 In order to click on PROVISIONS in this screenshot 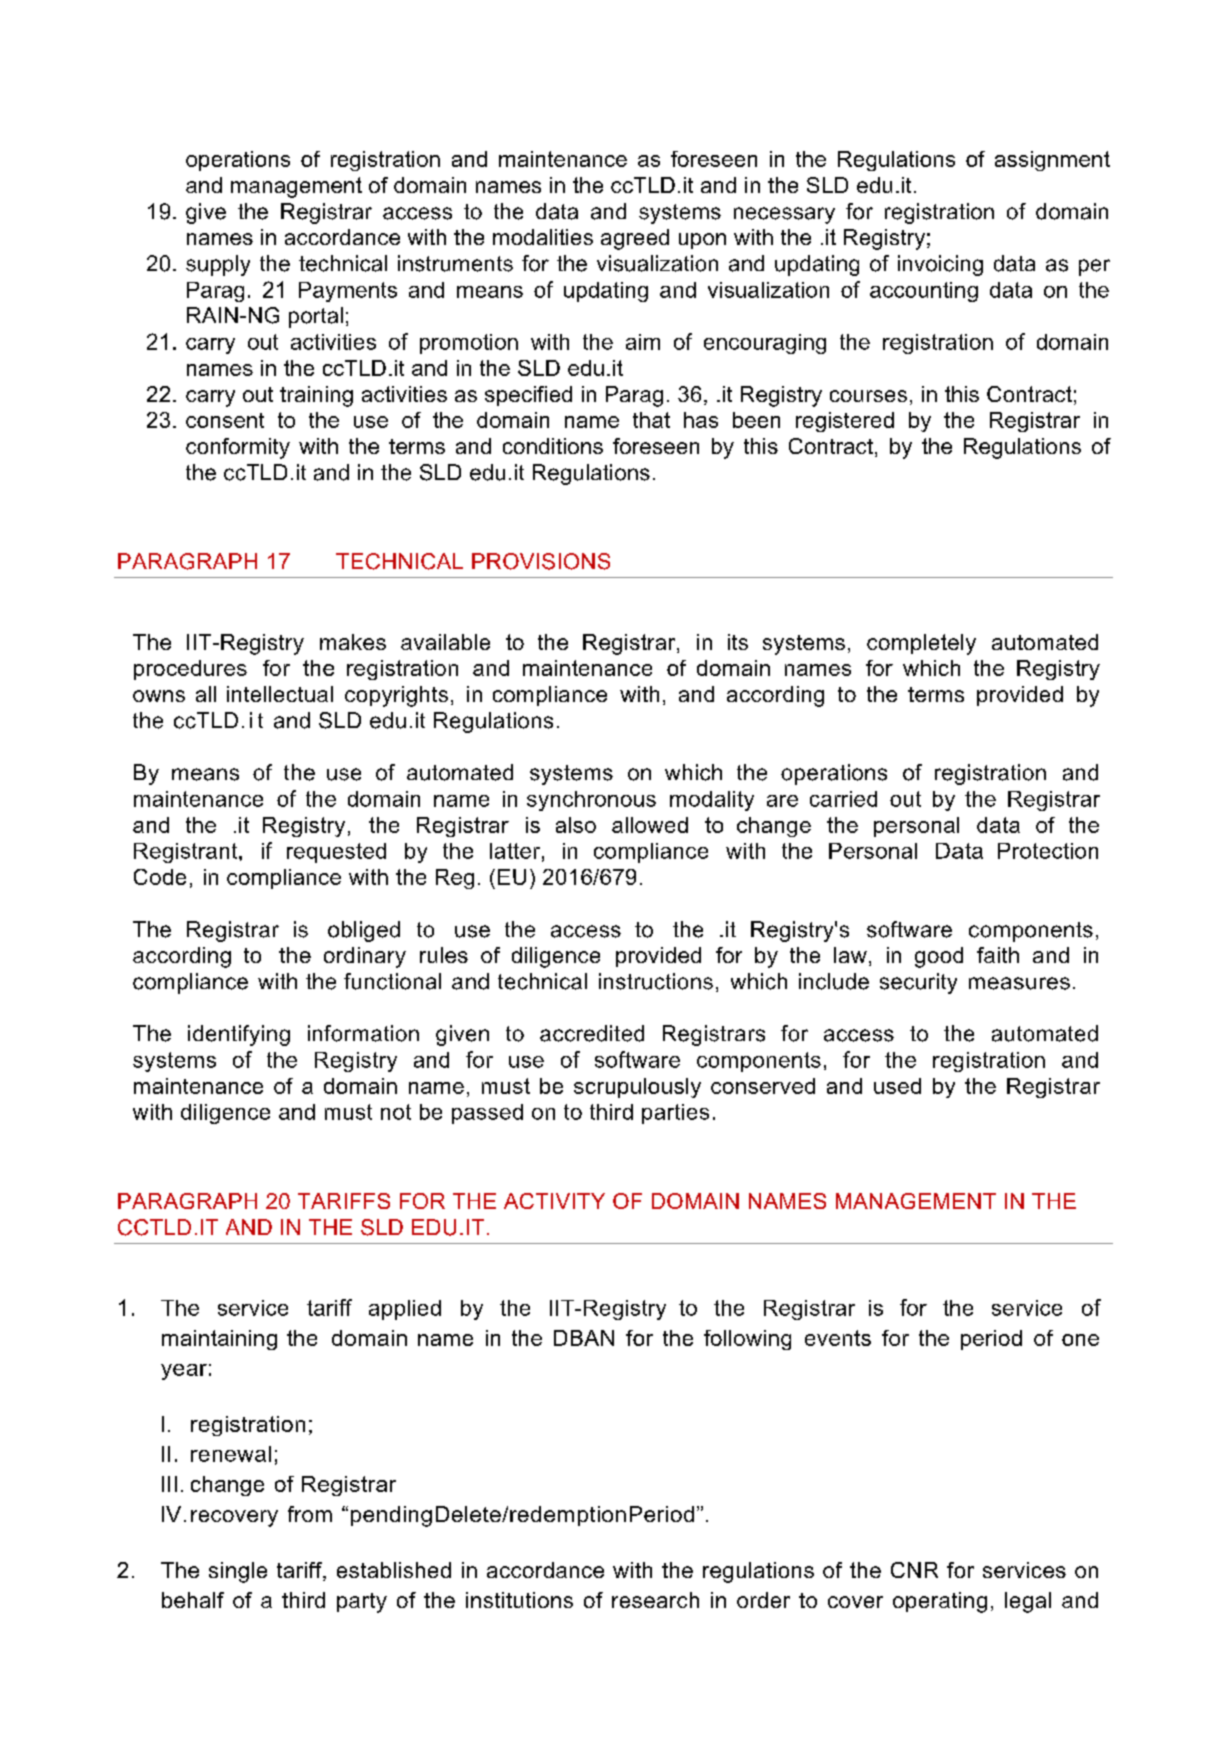, I will do `click(541, 561)`.
